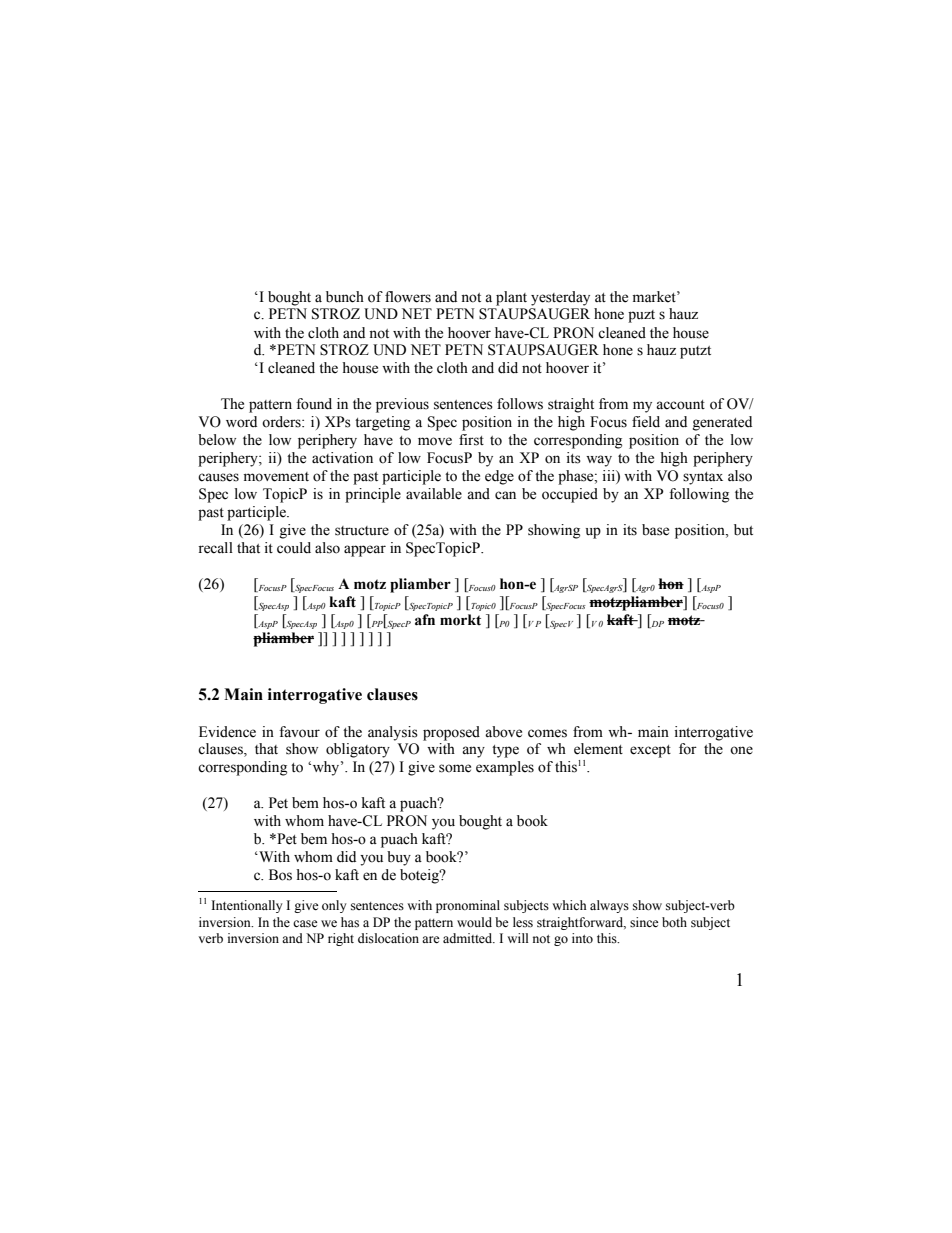  What do you see at coordinates (655, 530) in the image?
I see `base` at bounding box center [655, 530].
